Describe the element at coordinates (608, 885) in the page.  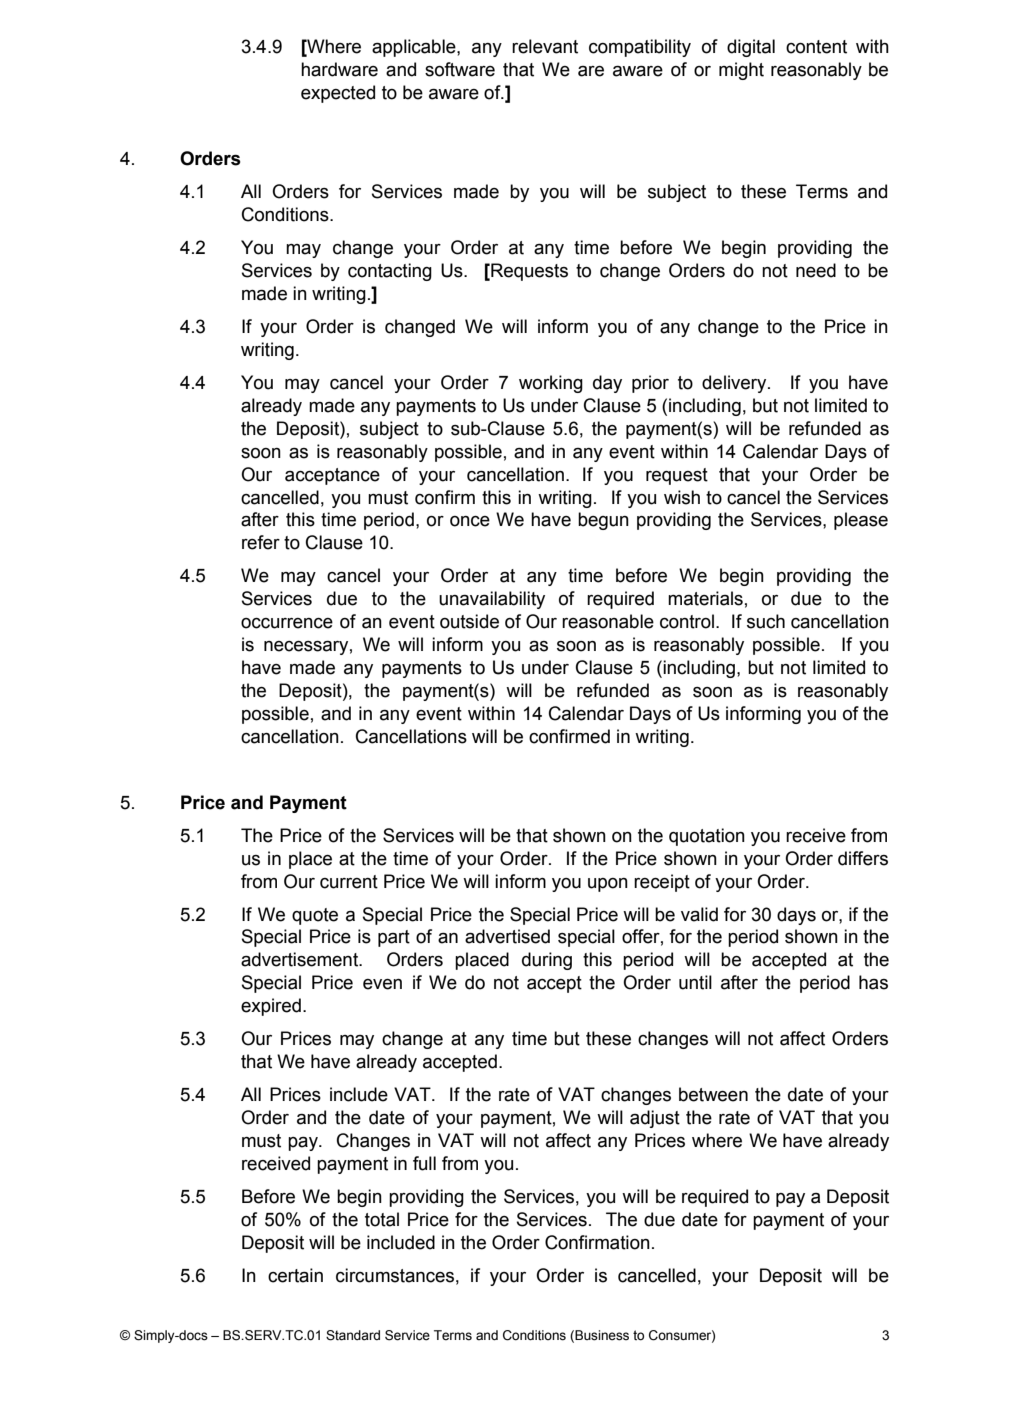
I see `upon` at that location.
